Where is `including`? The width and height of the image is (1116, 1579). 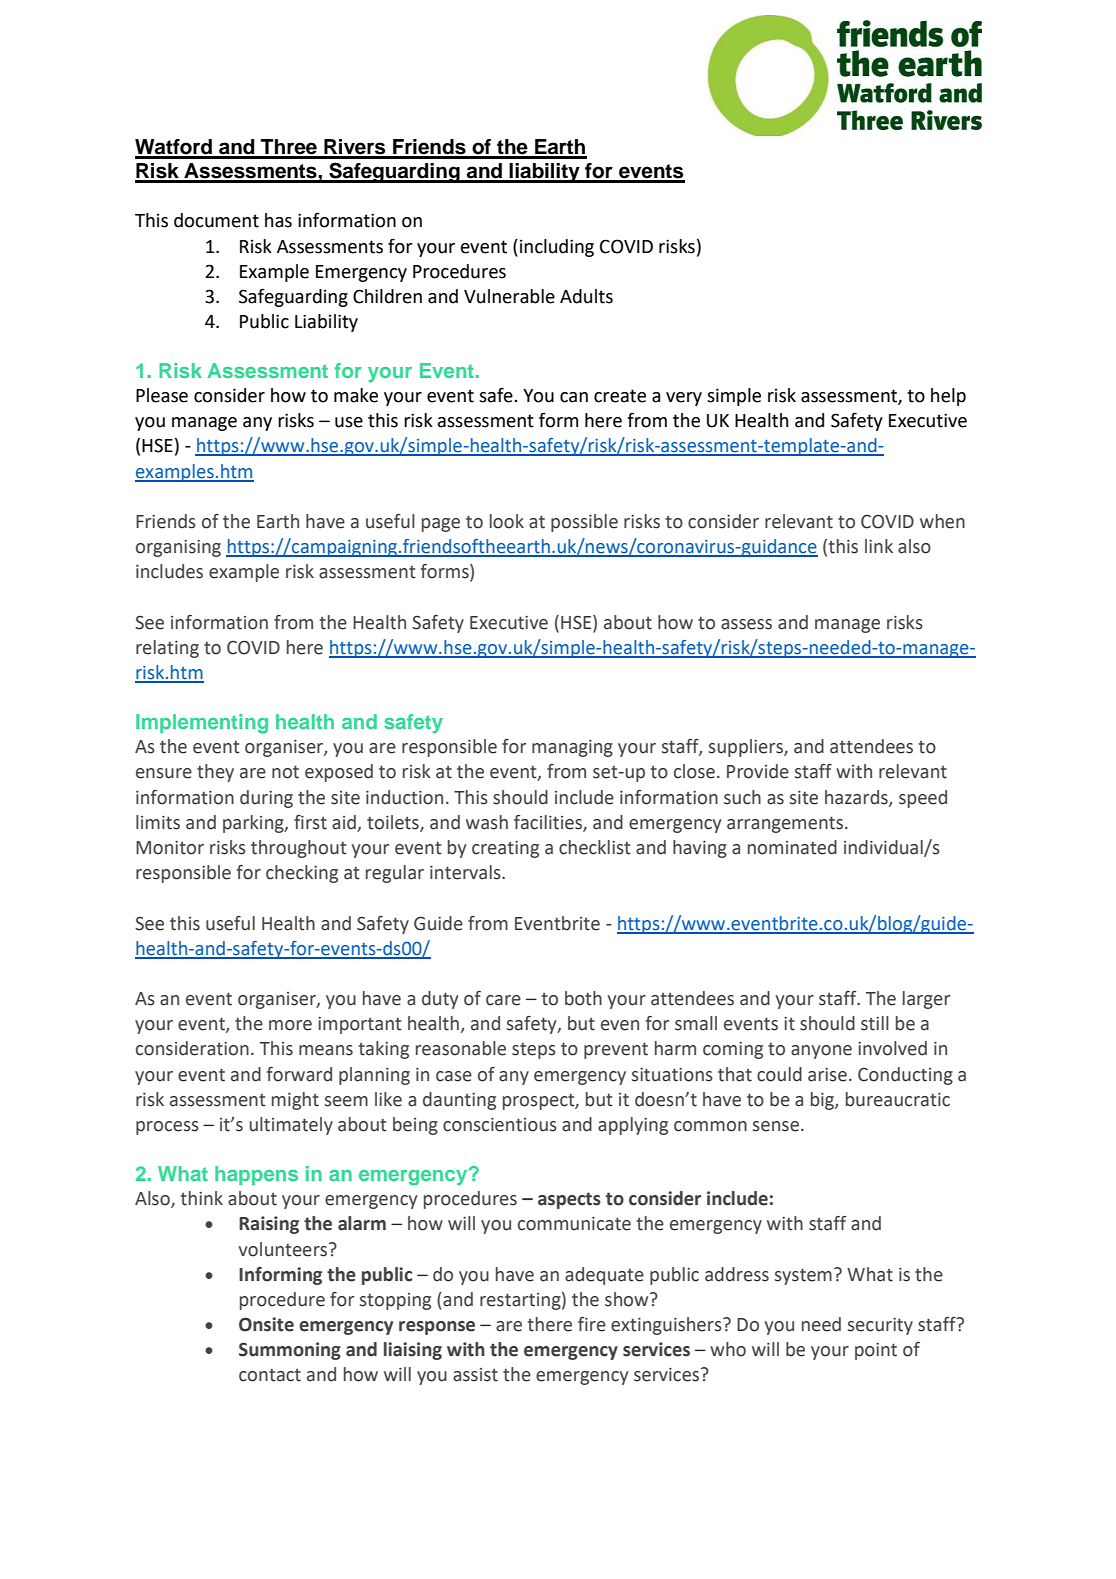 including is located at coordinates (557, 248).
